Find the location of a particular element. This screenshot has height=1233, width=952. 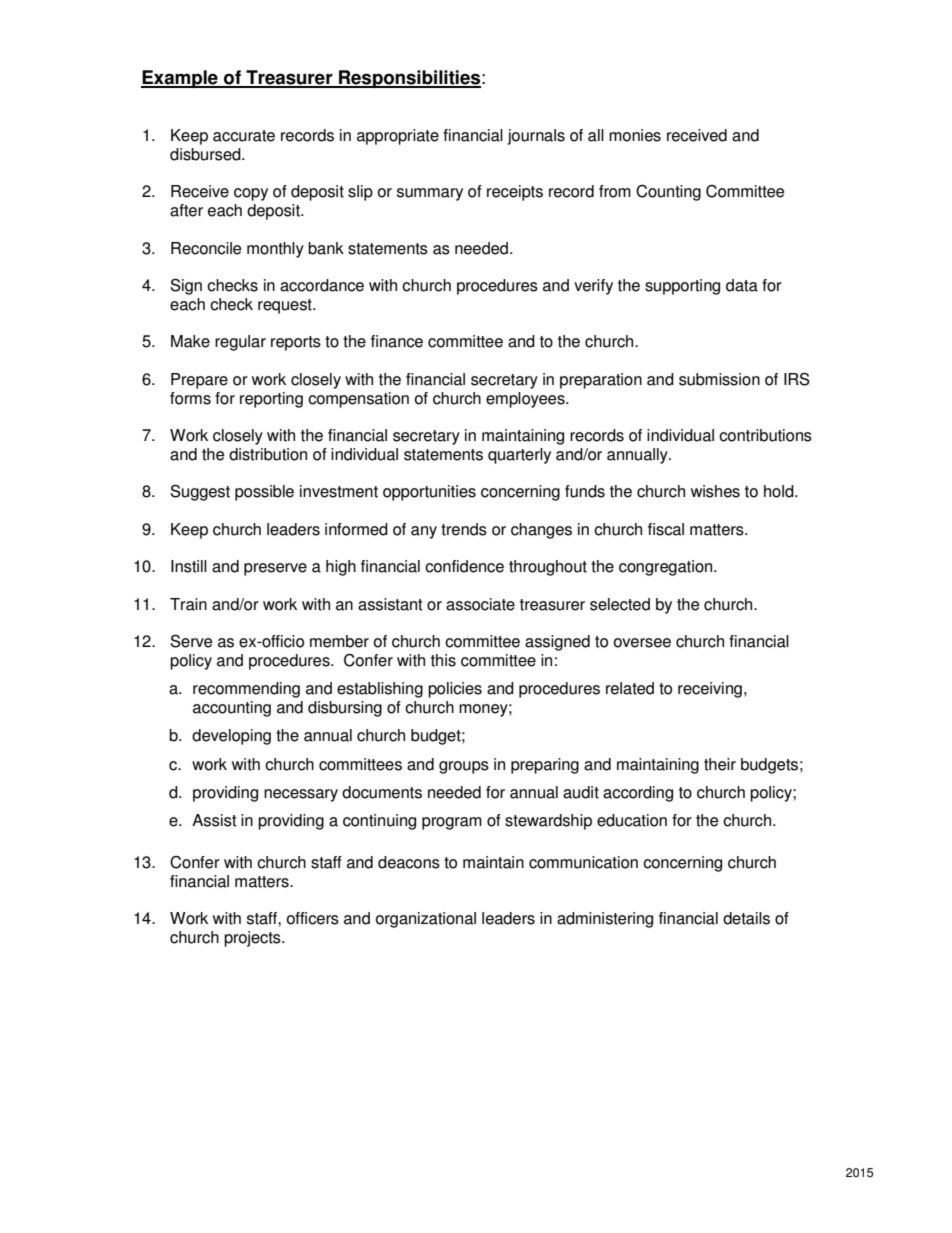

journals is located at coordinates (536, 137).
